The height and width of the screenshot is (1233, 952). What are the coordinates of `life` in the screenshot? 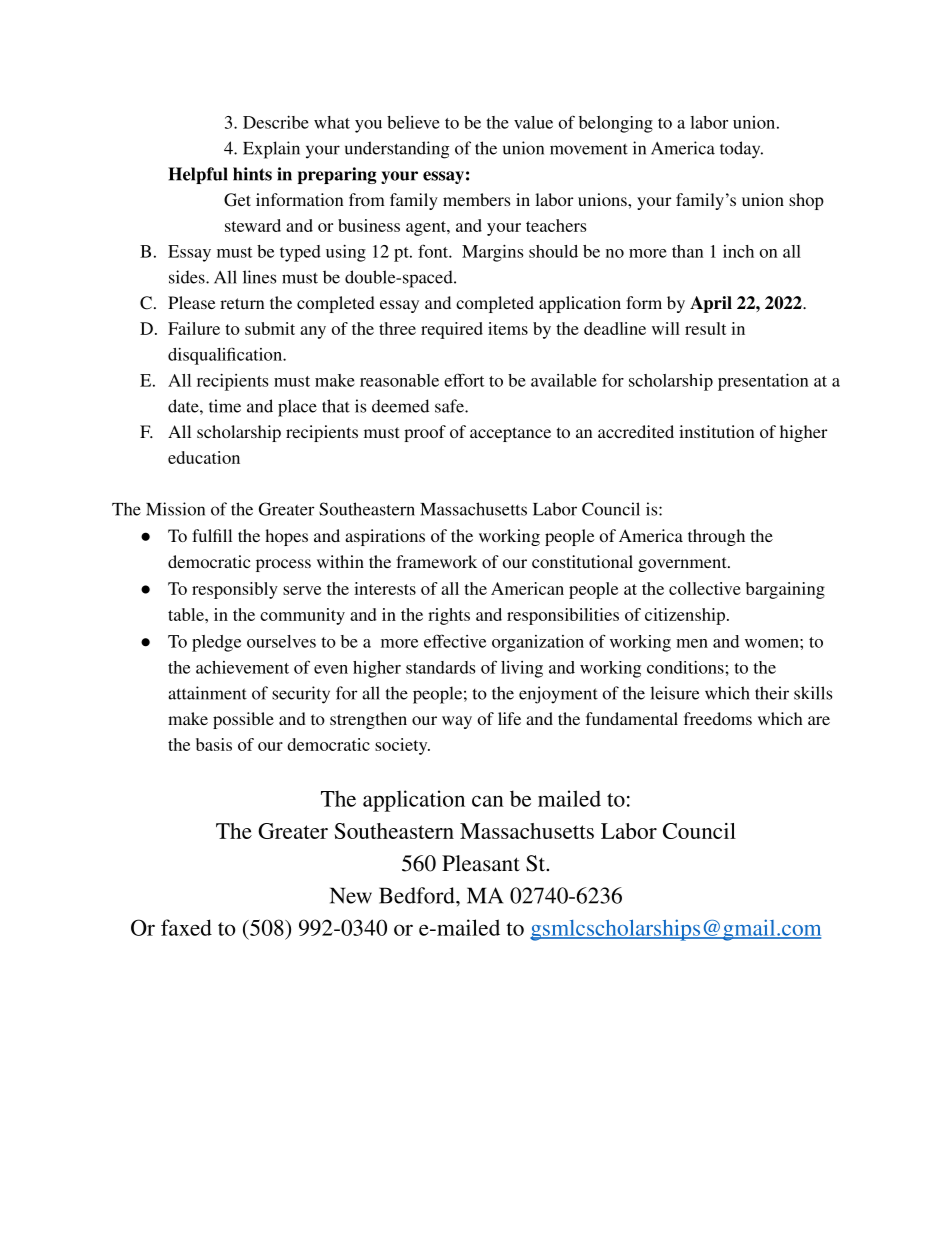 It's located at (509, 718).
